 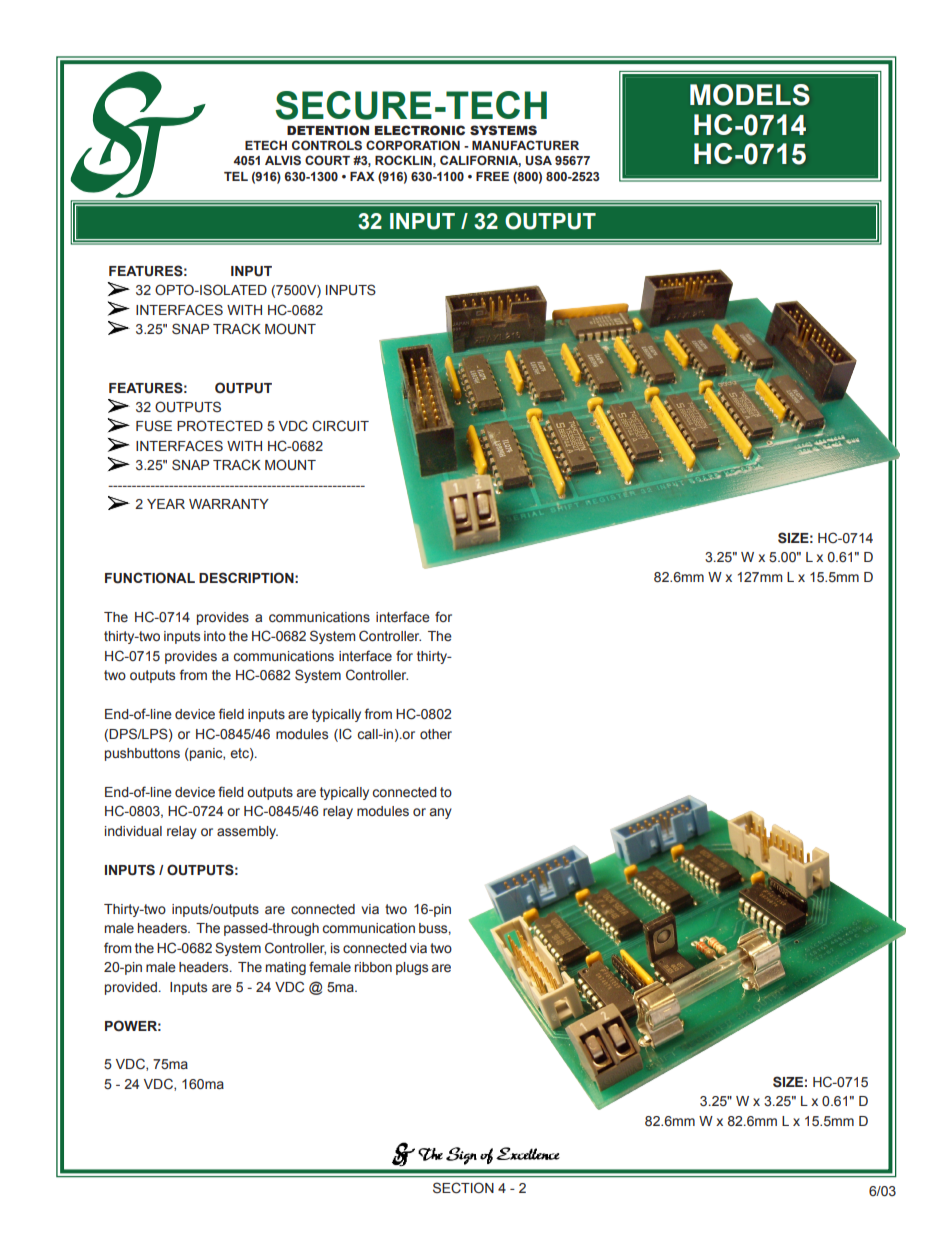 What do you see at coordinates (750, 95) in the document?
I see `MODELS` at bounding box center [750, 95].
